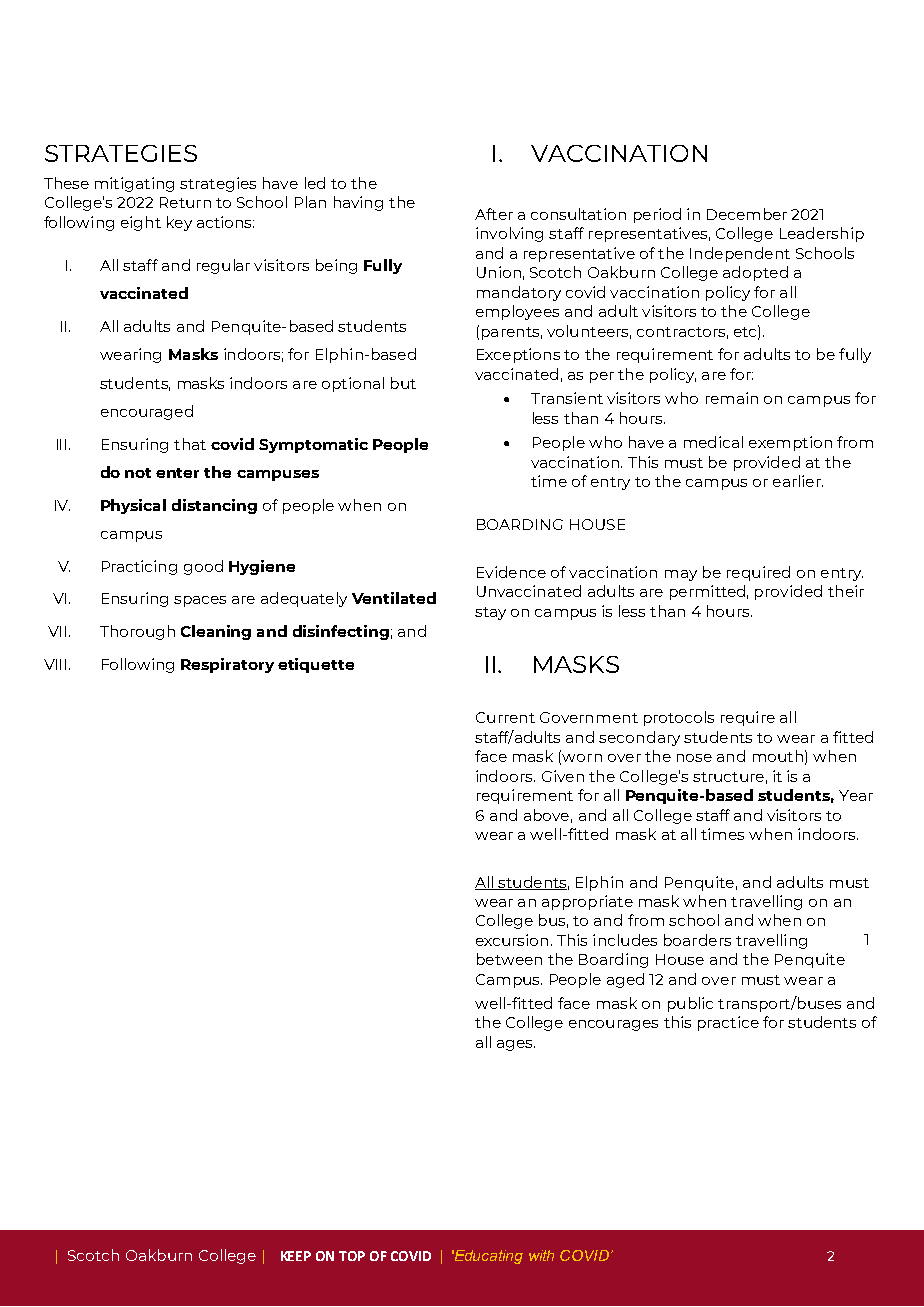 Image resolution: width=924 pixels, height=1307 pixels. I want to click on but, so click(403, 383).
